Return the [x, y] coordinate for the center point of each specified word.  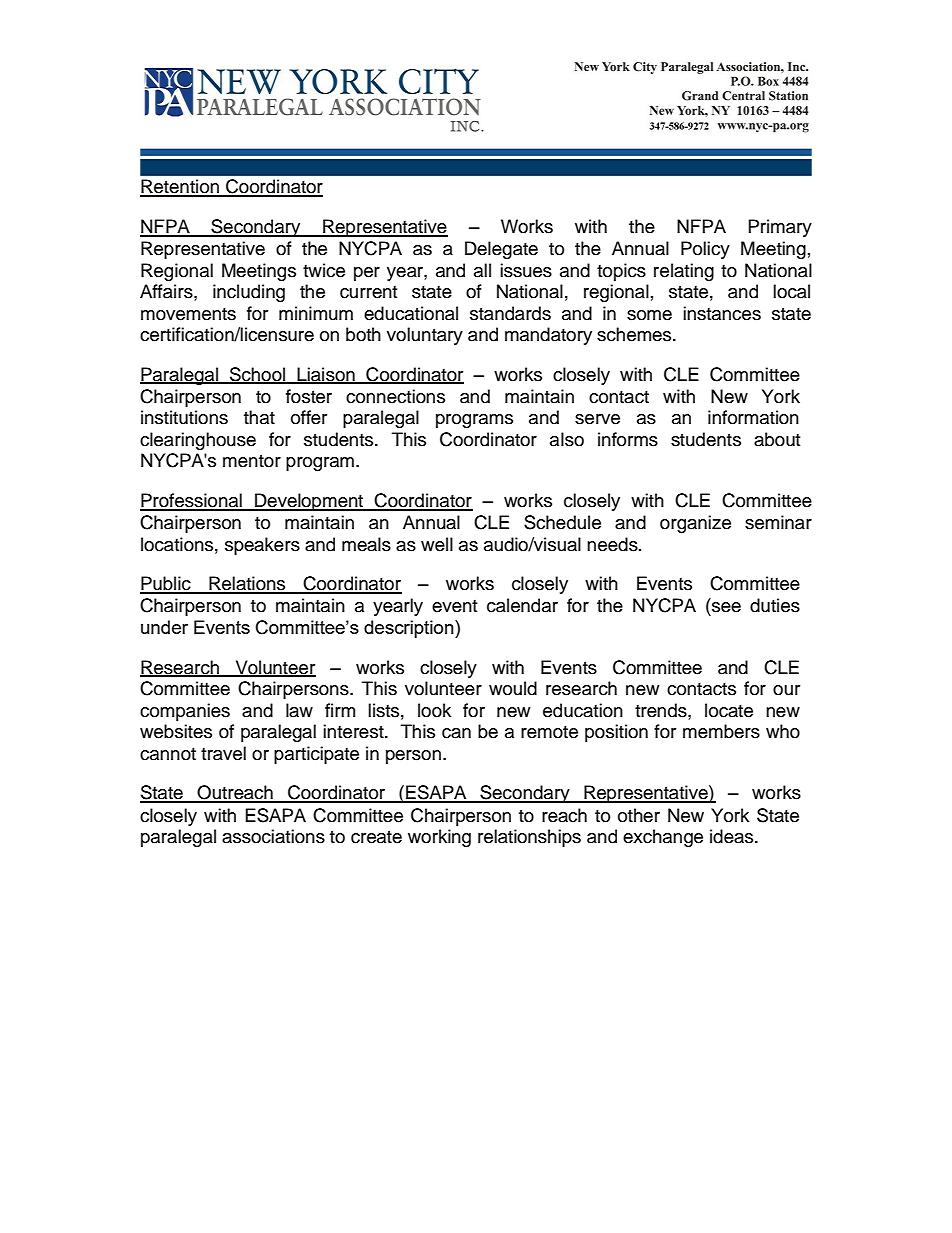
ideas [733, 836]
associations [273, 836]
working [439, 838]
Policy [705, 250]
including [249, 293]
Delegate [501, 250]
